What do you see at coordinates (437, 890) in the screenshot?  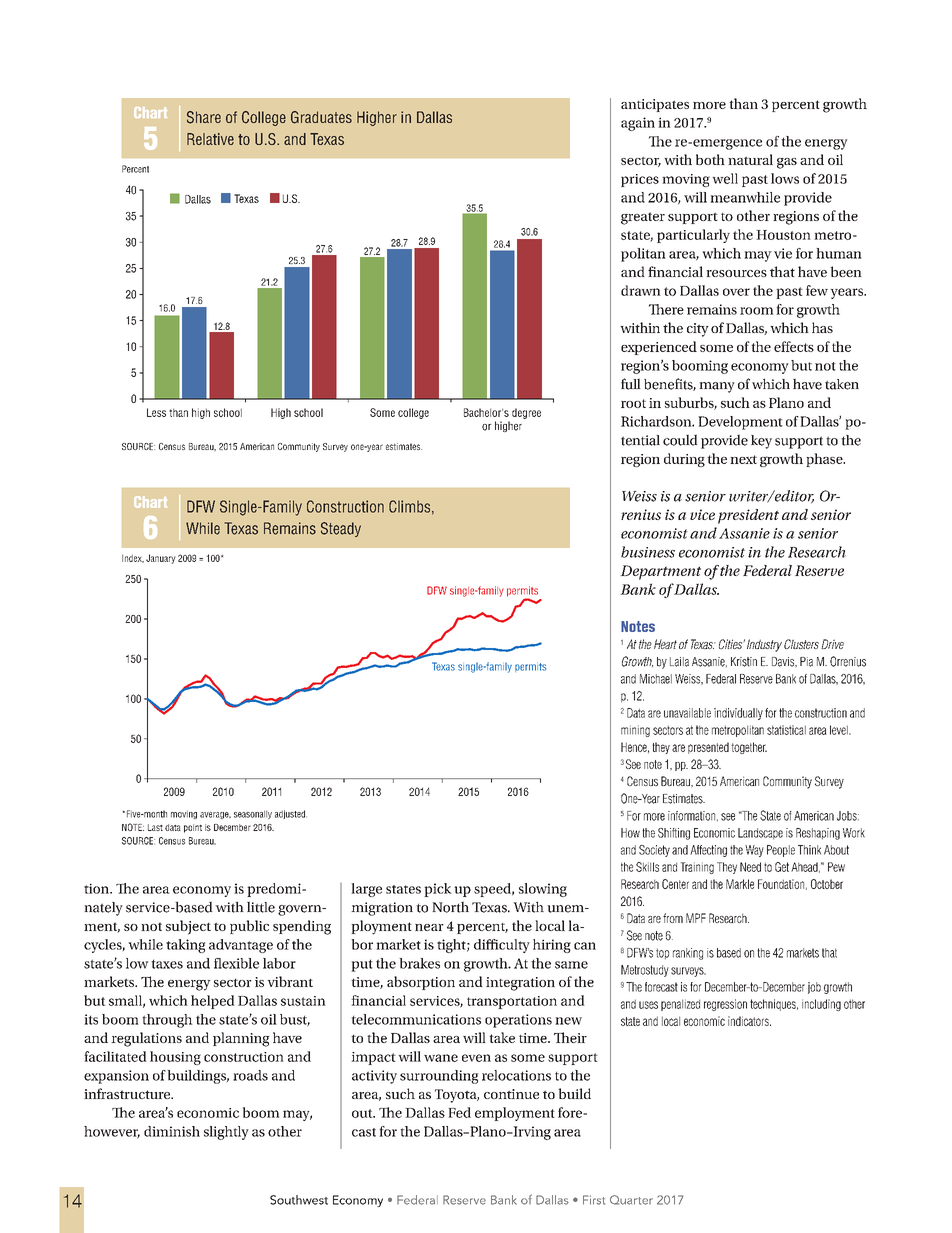 I see `pick` at bounding box center [437, 890].
